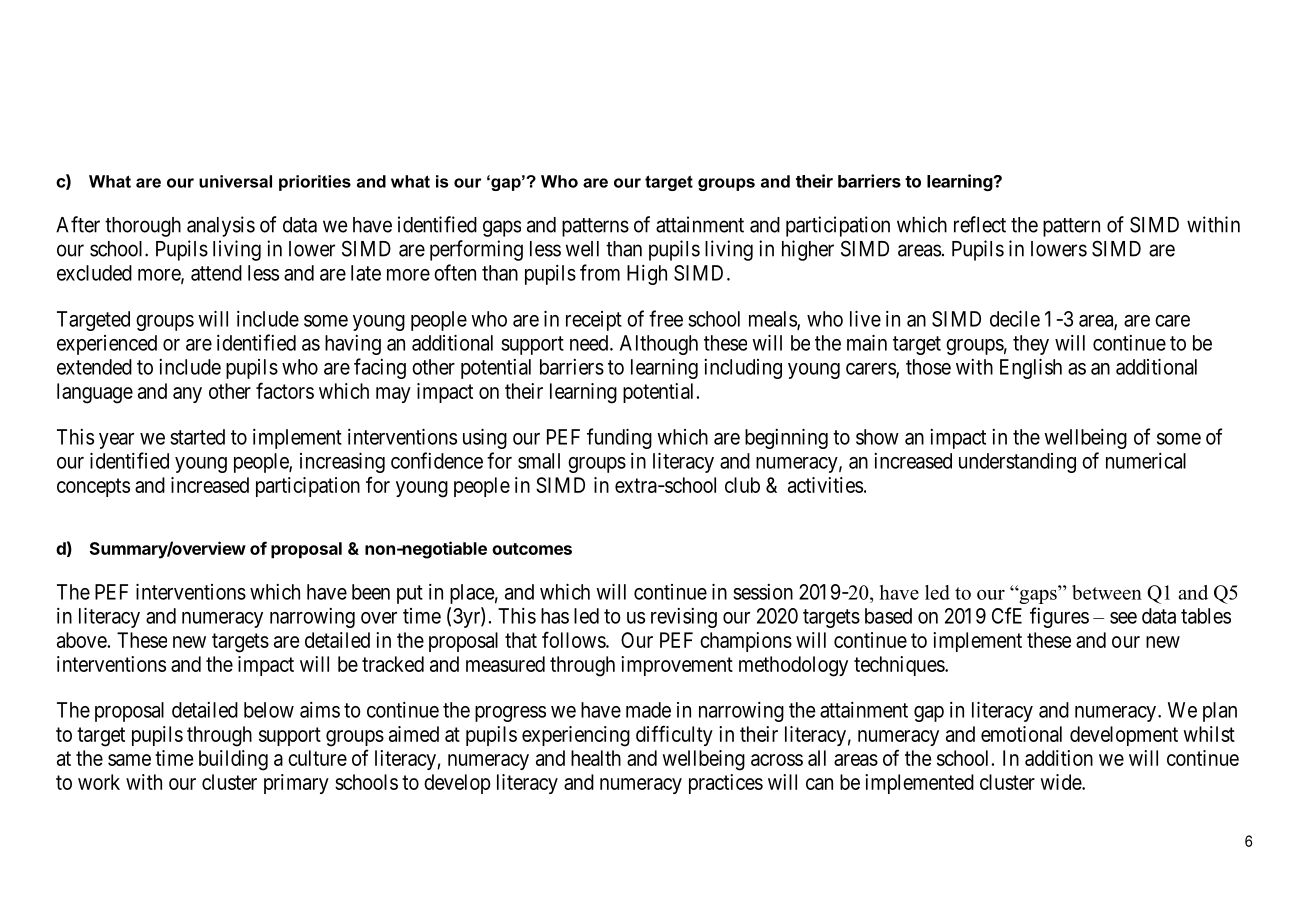 The width and height of the page is (1308, 924). I want to click on club, so click(742, 485).
